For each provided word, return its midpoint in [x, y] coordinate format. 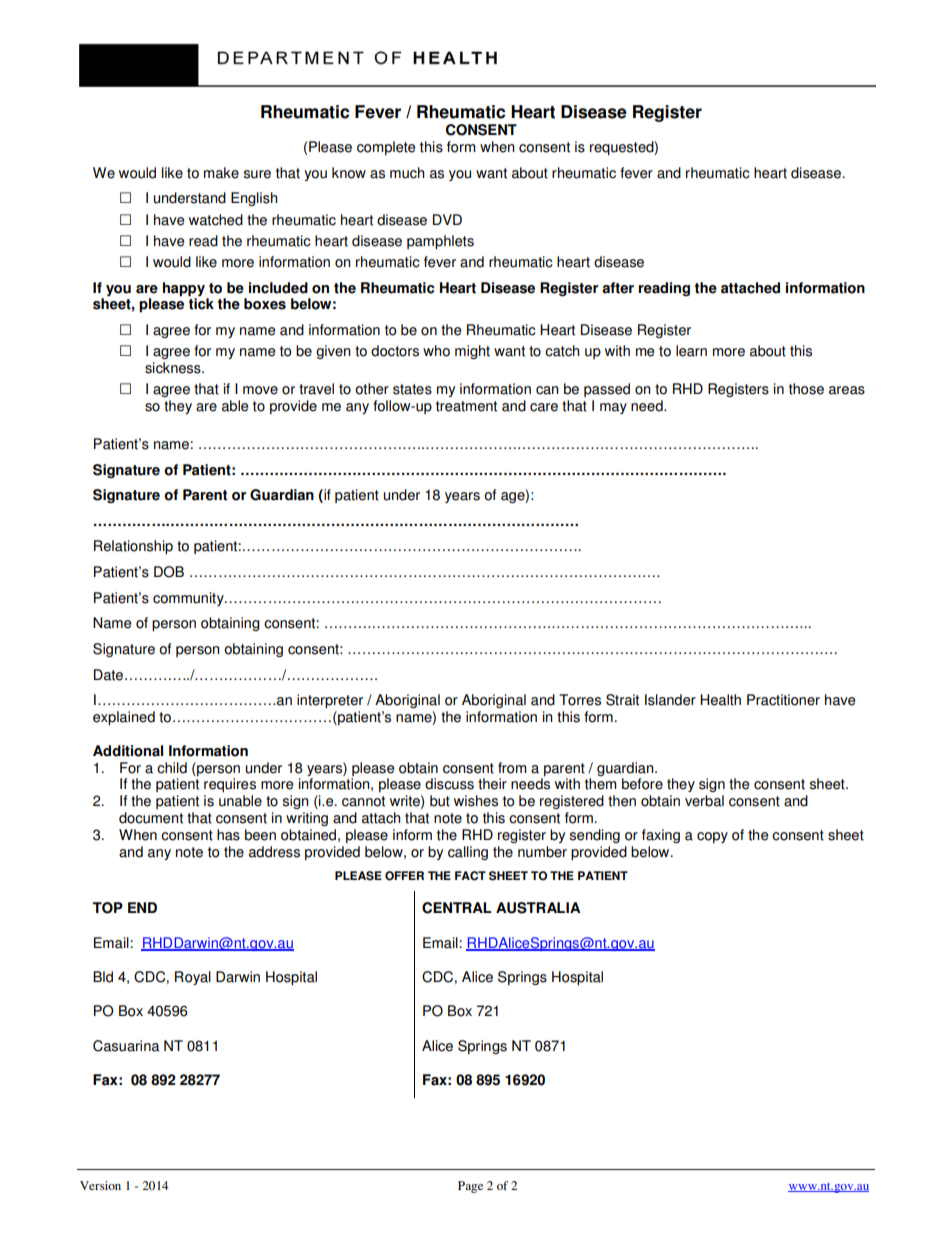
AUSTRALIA [538, 908]
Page [470, 1187]
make [221, 173]
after [618, 288]
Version [100, 1185]
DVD [447, 219]
